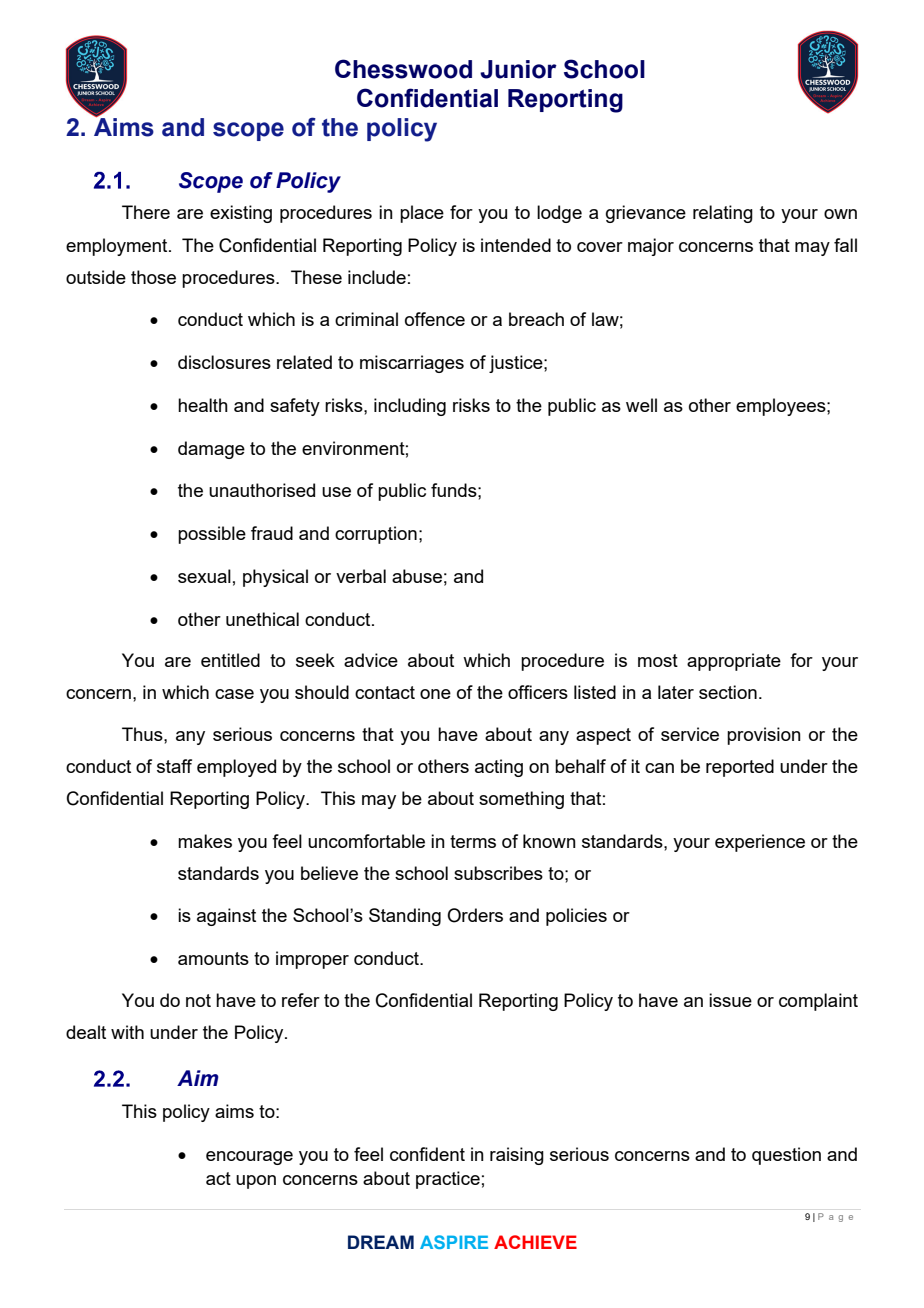 The image size is (924, 1308). What do you see at coordinates (448, 1180) in the screenshot?
I see `practice` at bounding box center [448, 1180].
